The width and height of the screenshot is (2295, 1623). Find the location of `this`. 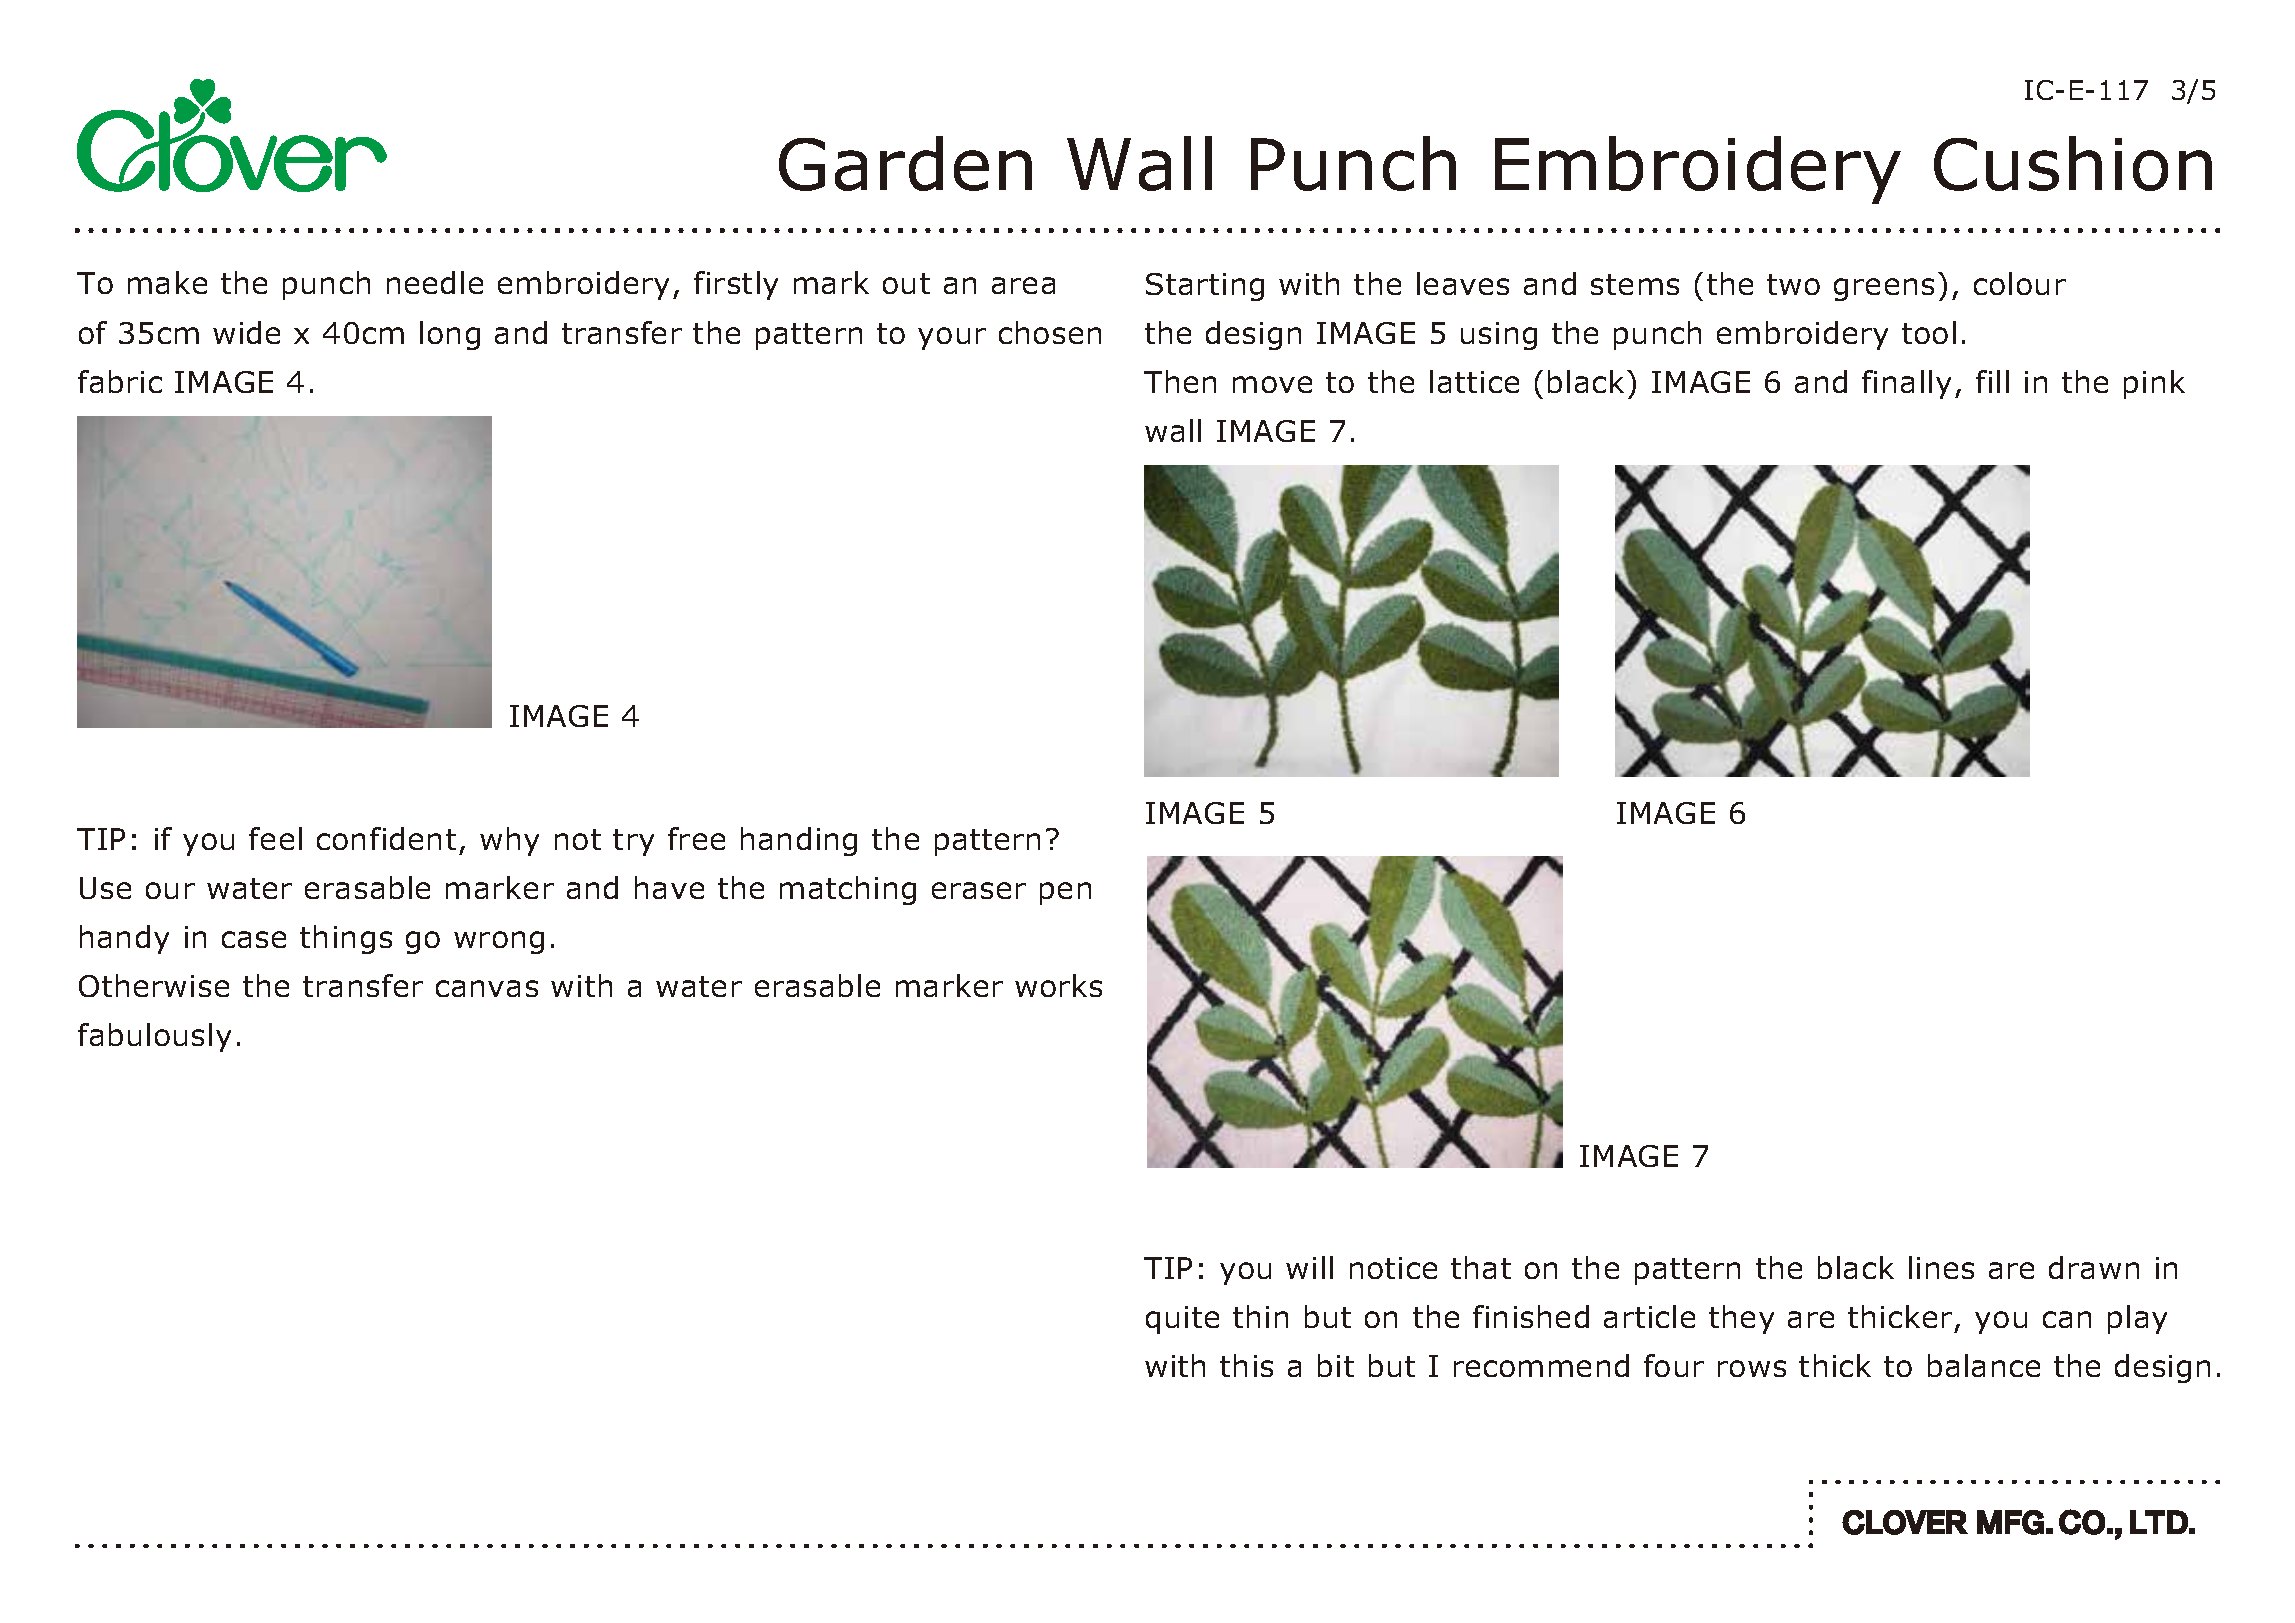

this is located at coordinates (1246, 1365).
